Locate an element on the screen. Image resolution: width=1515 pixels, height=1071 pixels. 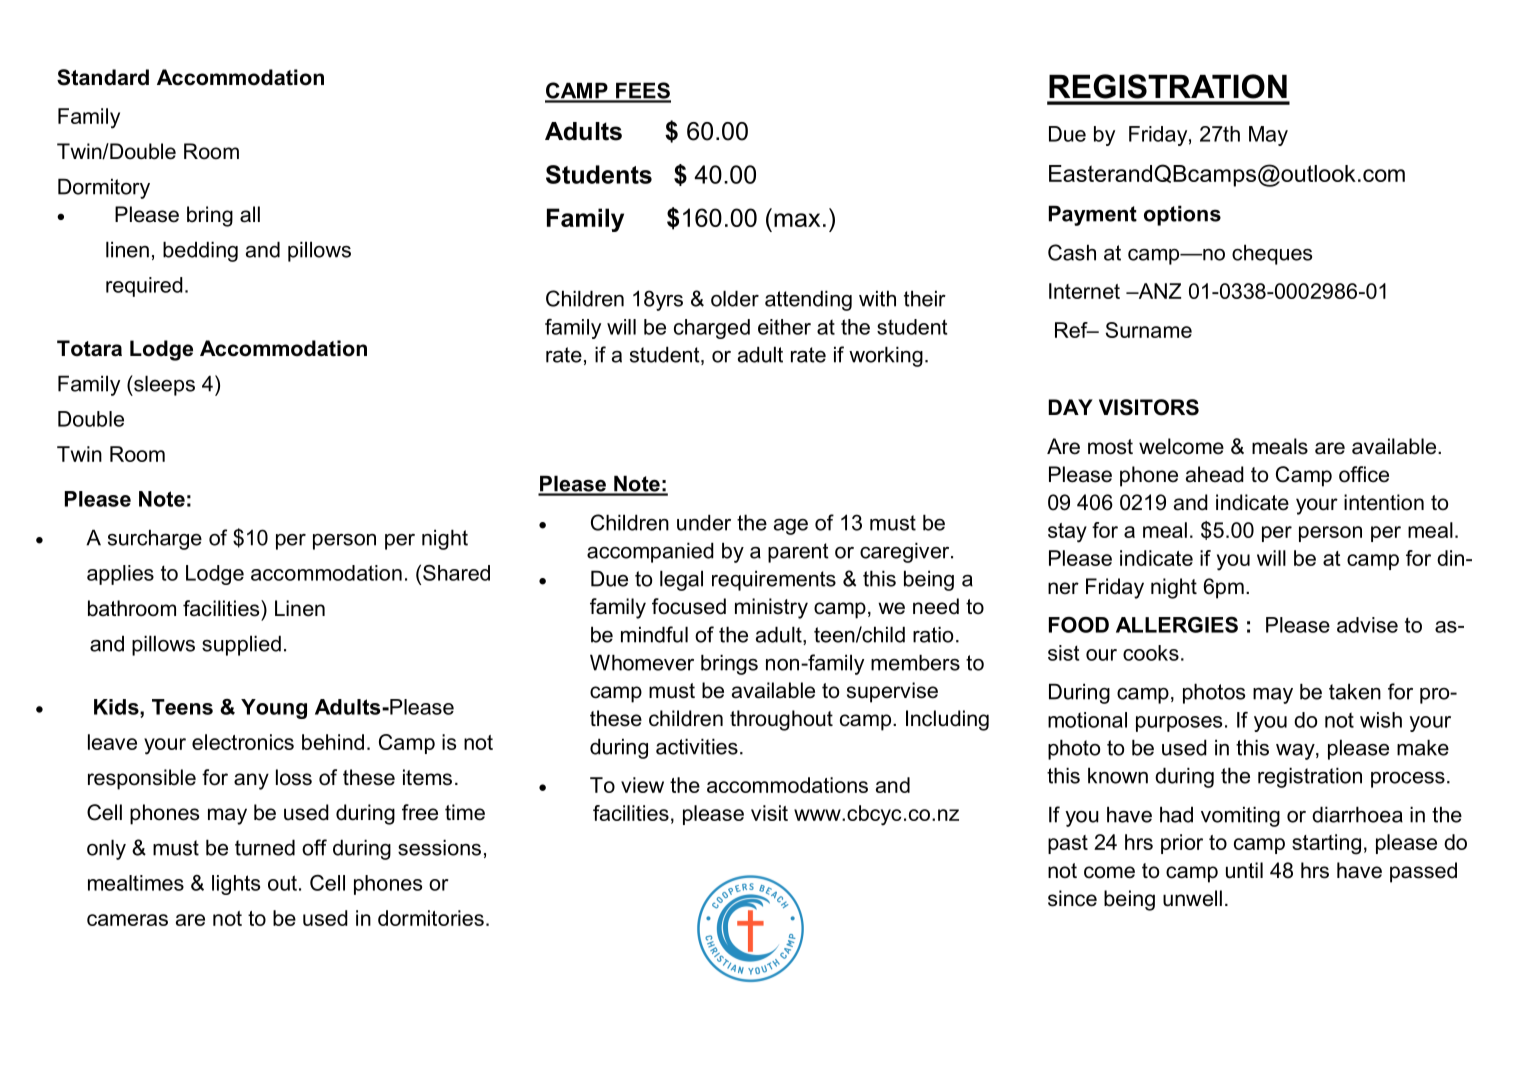
Standard is located at coordinates (103, 77).
